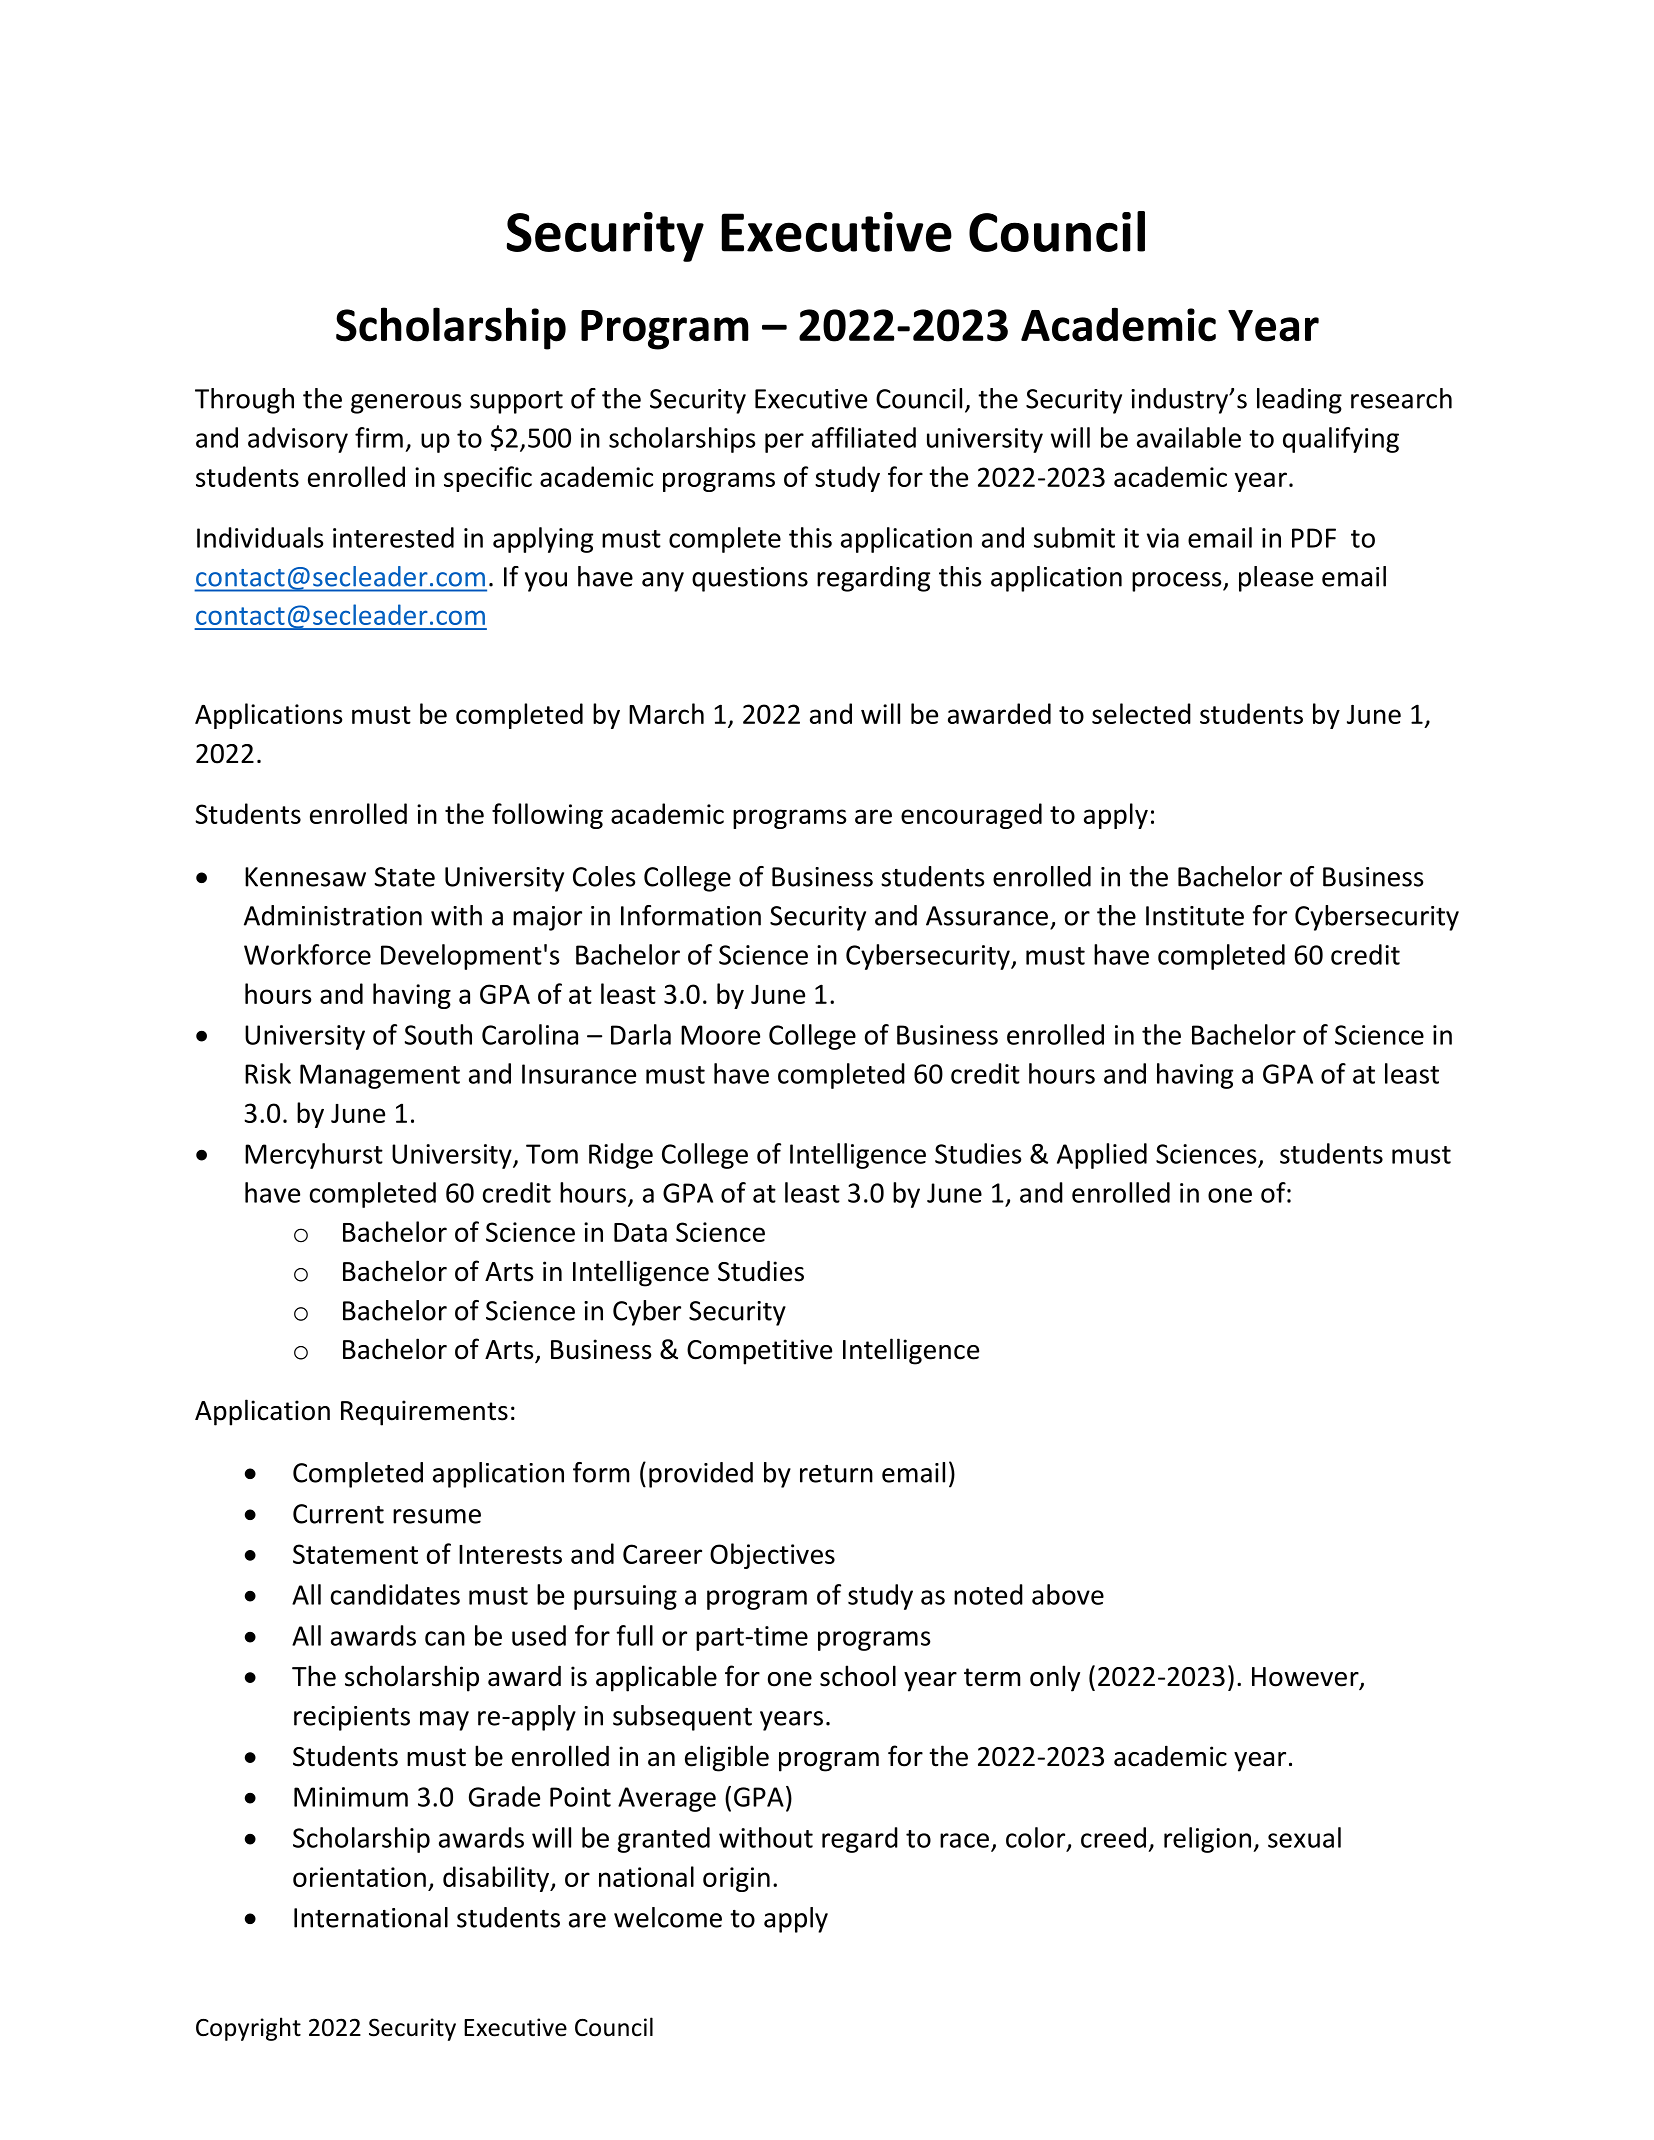 The width and height of the document is (1654, 2140). What do you see at coordinates (379, 437) in the document?
I see `firm` at bounding box center [379, 437].
